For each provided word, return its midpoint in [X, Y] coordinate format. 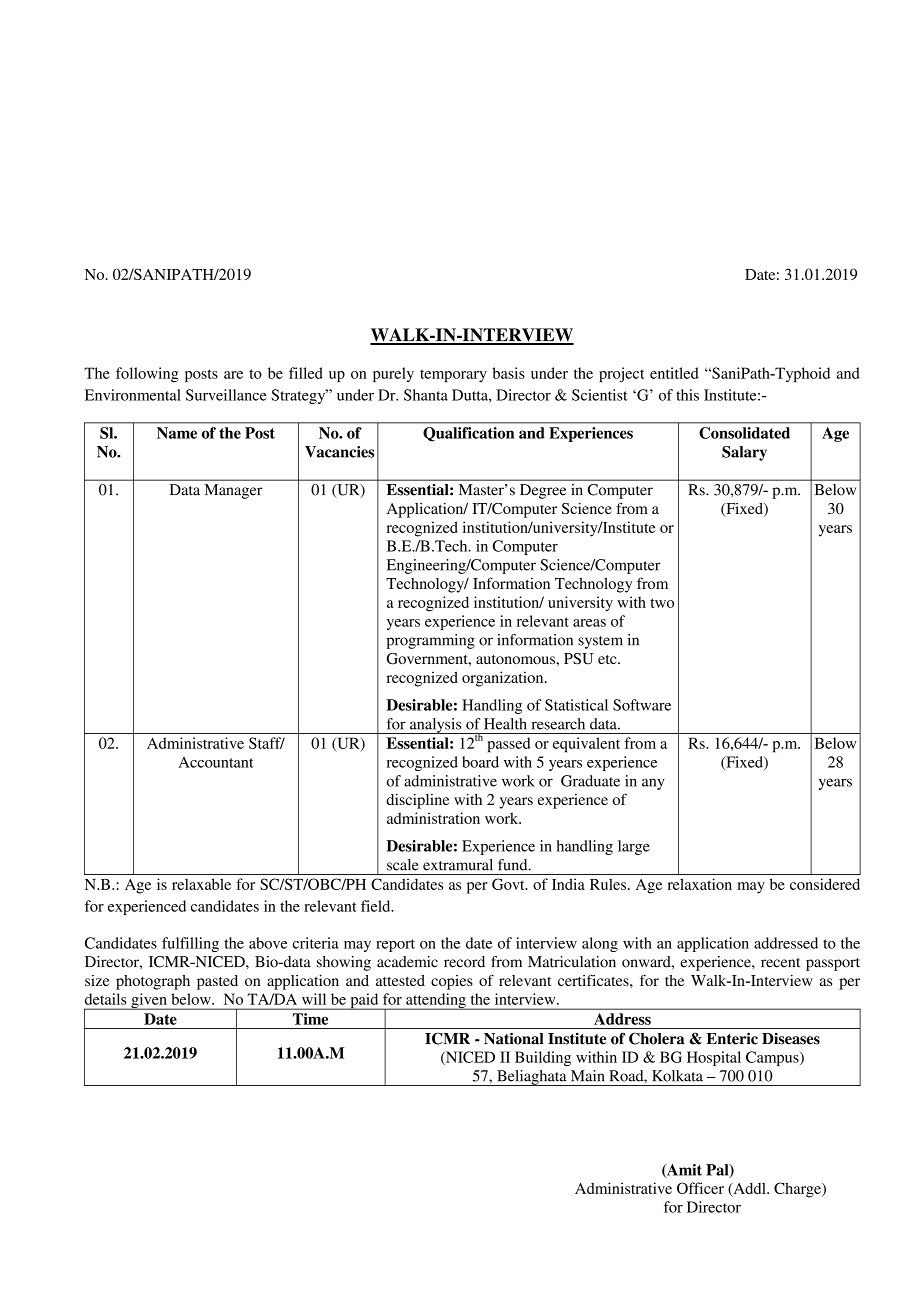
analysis [436, 726]
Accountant [216, 762]
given [149, 1001]
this [687, 395]
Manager [234, 491]
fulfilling [190, 944]
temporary [453, 375]
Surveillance [226, 395]
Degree [543, 491]
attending [436, 1001]
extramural [458, 865]
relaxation [700, 884]
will [314, 999]
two [662, 603]
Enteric [732, 1038]
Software [642, 705]
